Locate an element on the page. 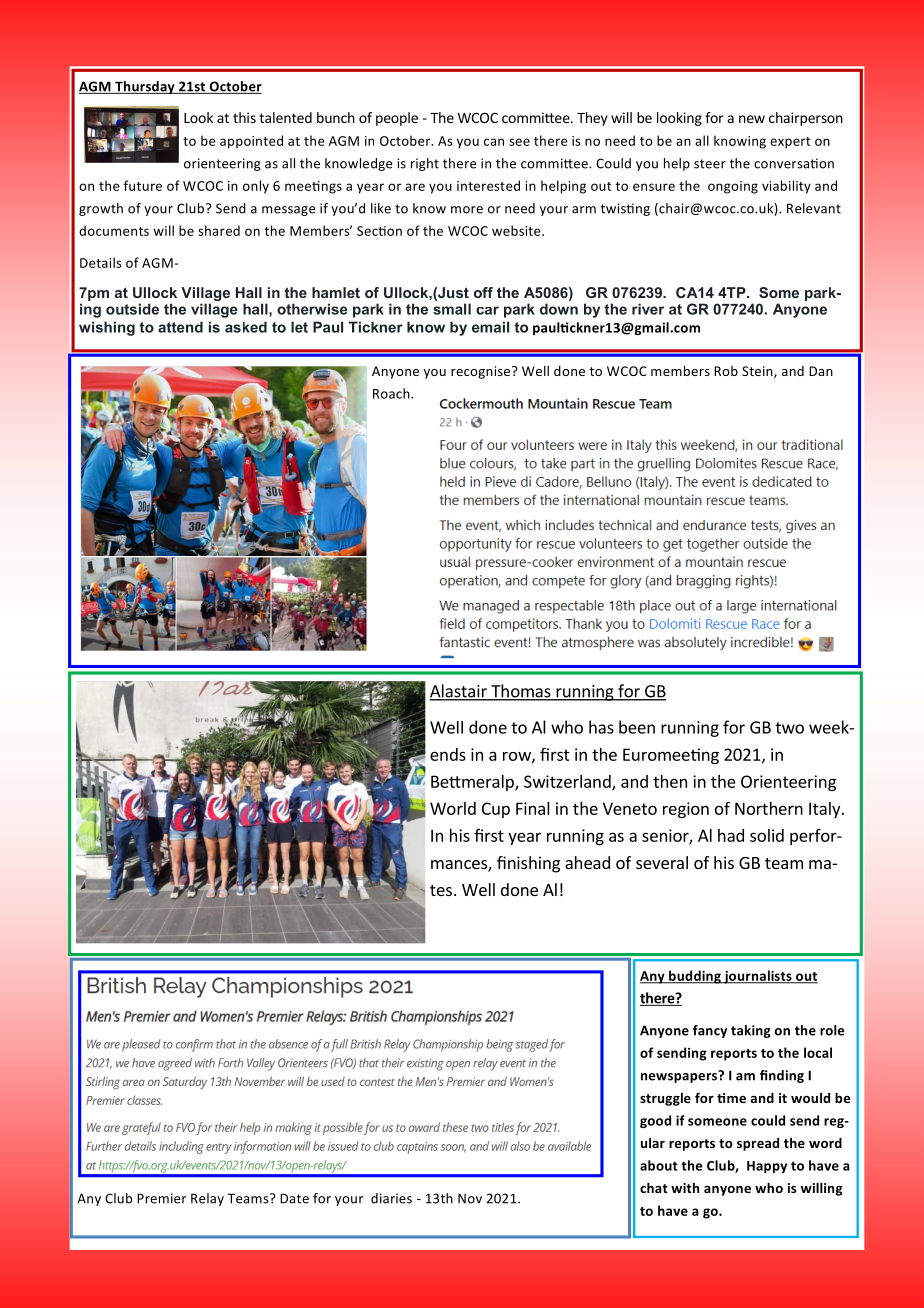 The width and height of the image is (924, 1308). World is located at coordinates (453, 808).
